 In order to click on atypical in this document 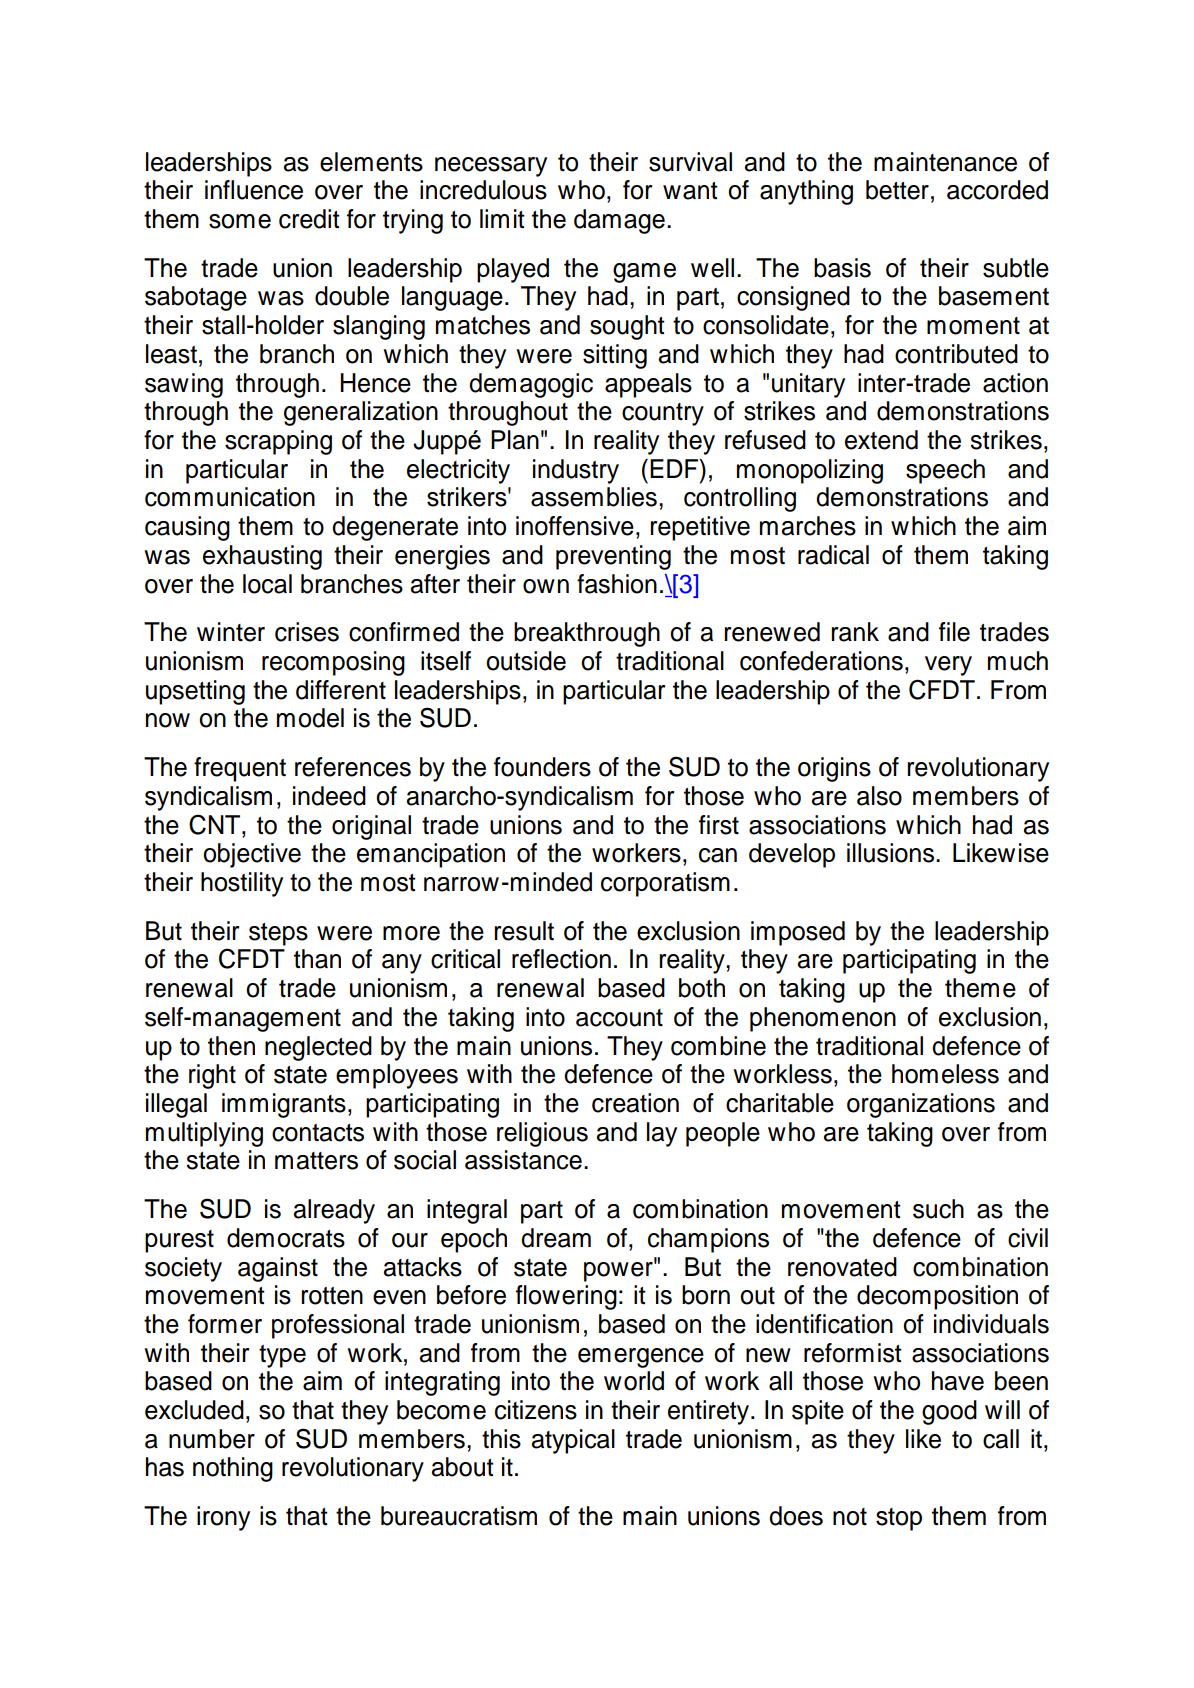, I will do `click(573, 1441)`.
